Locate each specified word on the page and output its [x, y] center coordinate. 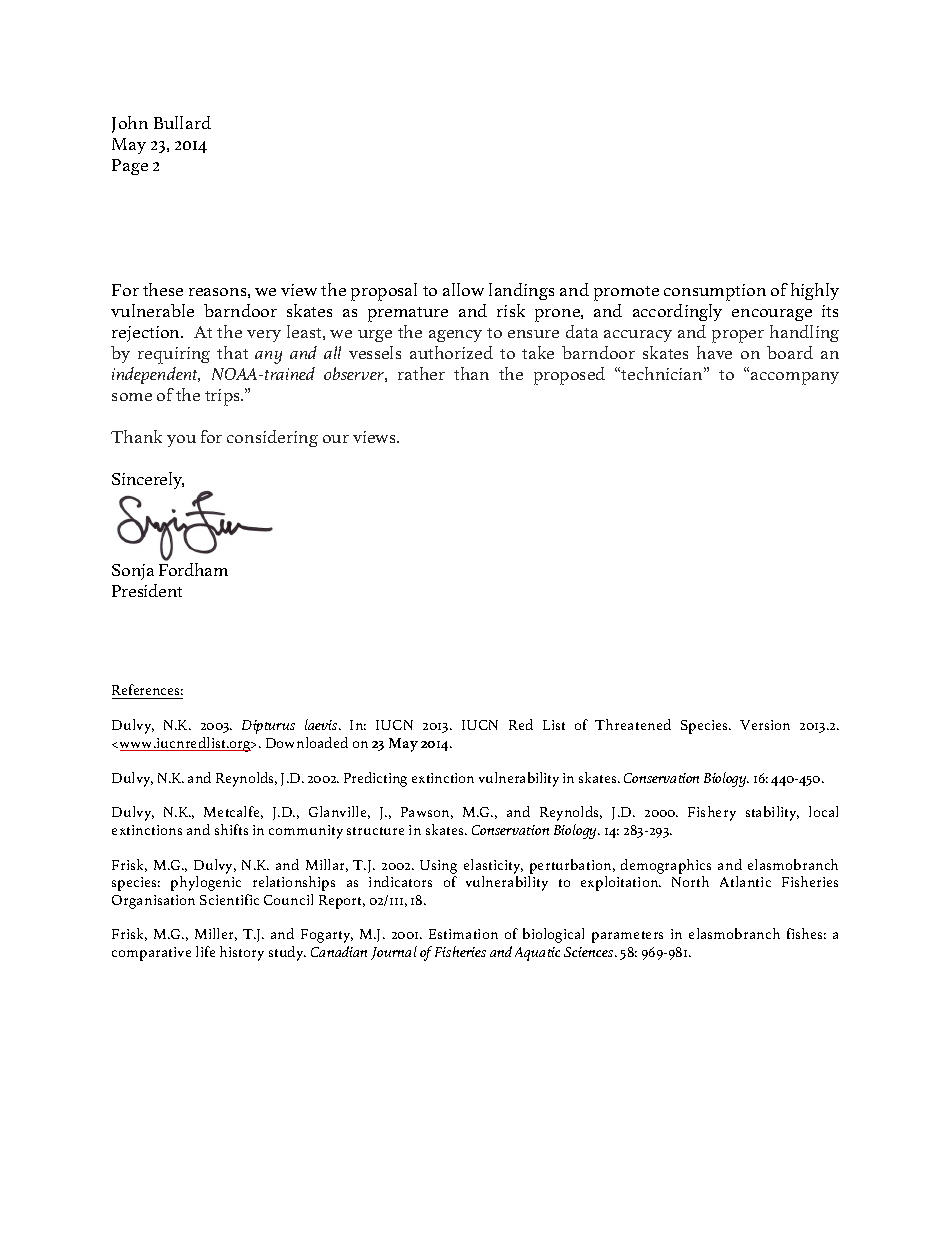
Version [765, 725]
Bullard [182, 122]
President [147, 590]
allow [463, 289]
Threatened [633, 724]
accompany [795, 378]
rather [421, 373]
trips [223, 397]
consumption [715, 292]
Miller [216, 934]
